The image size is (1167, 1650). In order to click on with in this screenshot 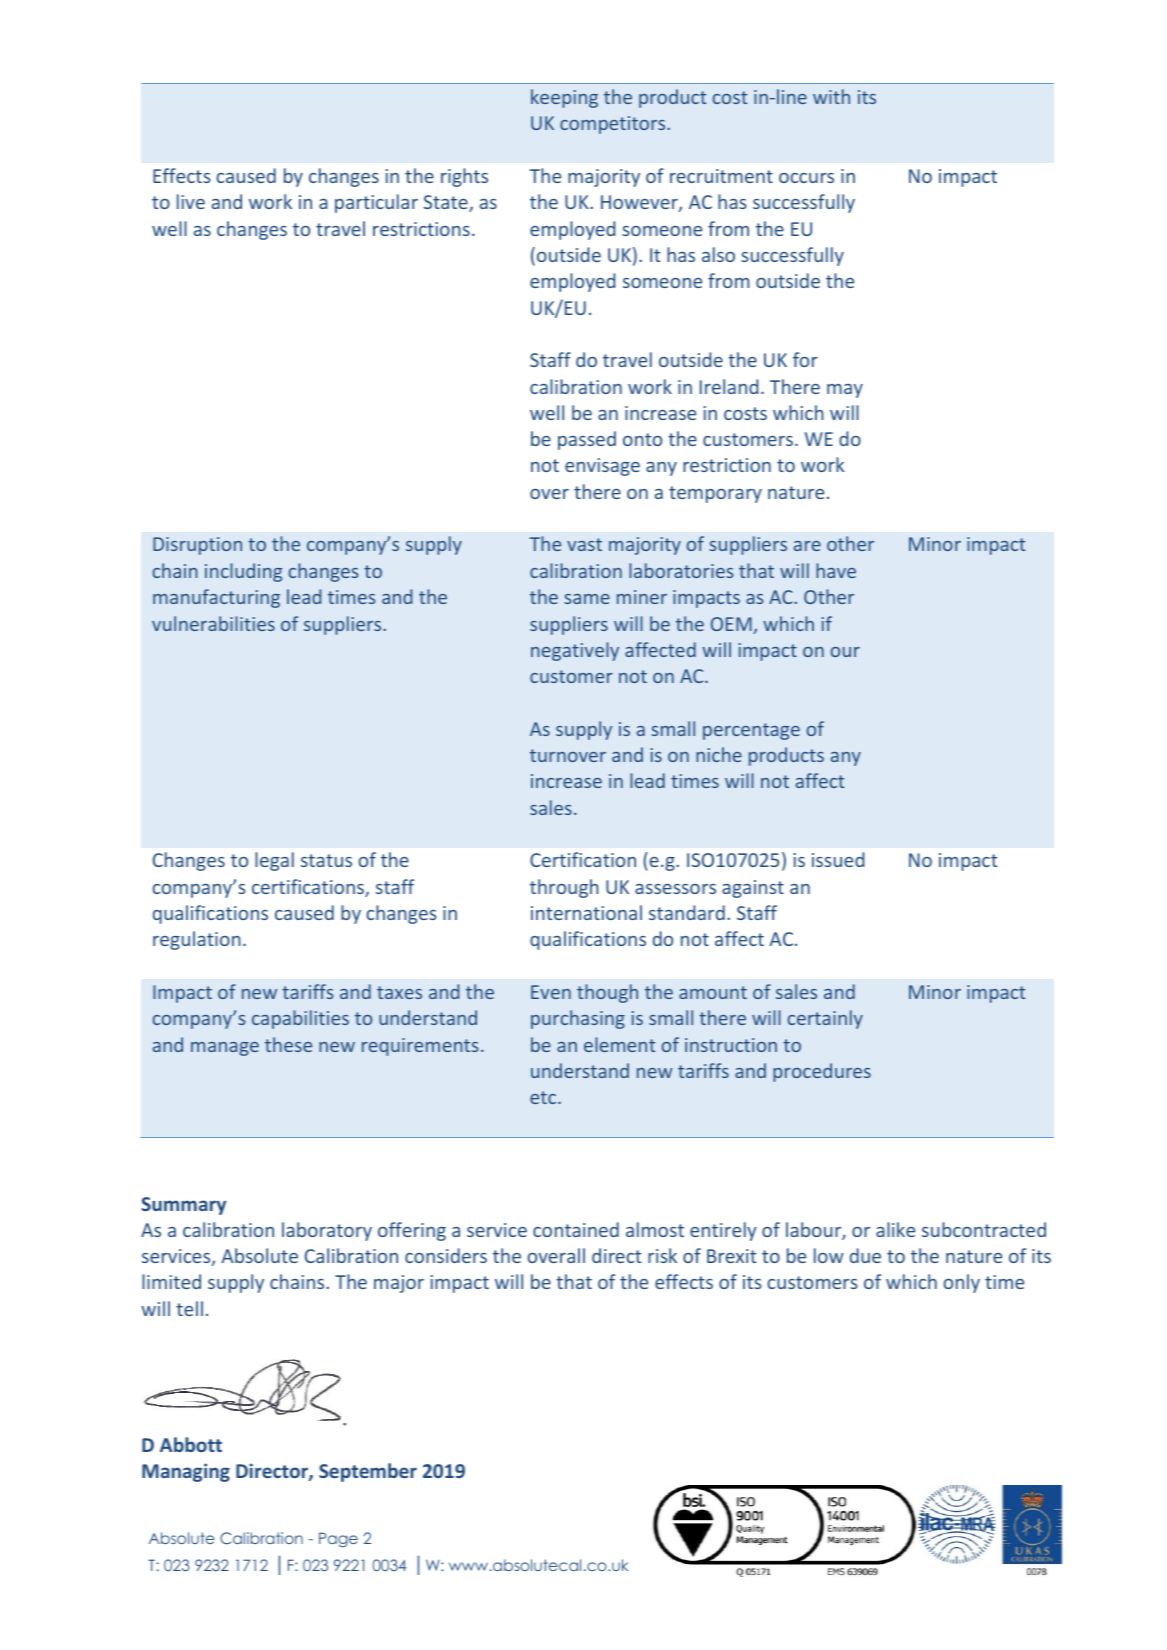, I will do `click(831, 96)`.
